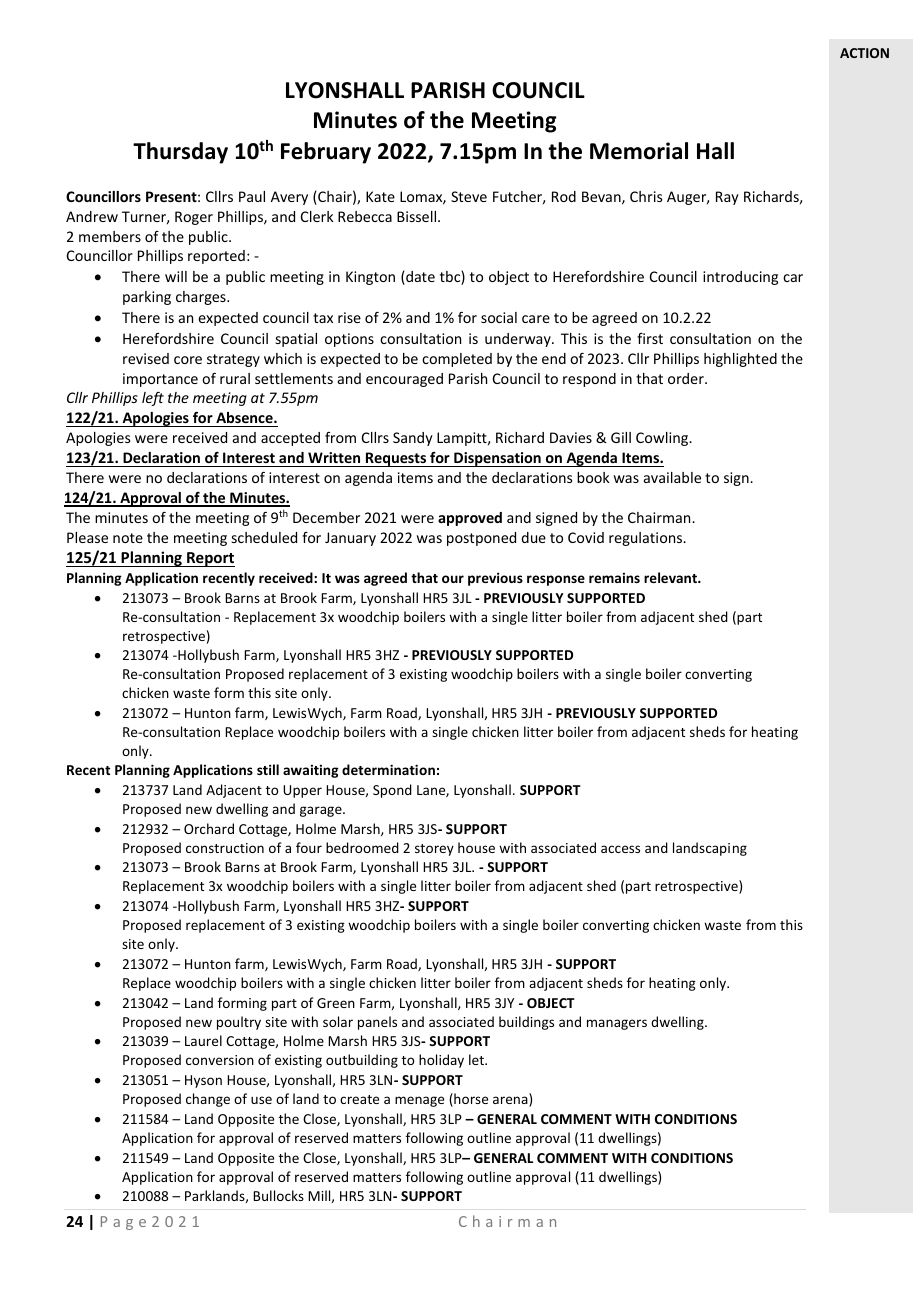 Image resolution: width=924 pixels, height=1308 pixels. I want to click on access, so click(620, 849).
